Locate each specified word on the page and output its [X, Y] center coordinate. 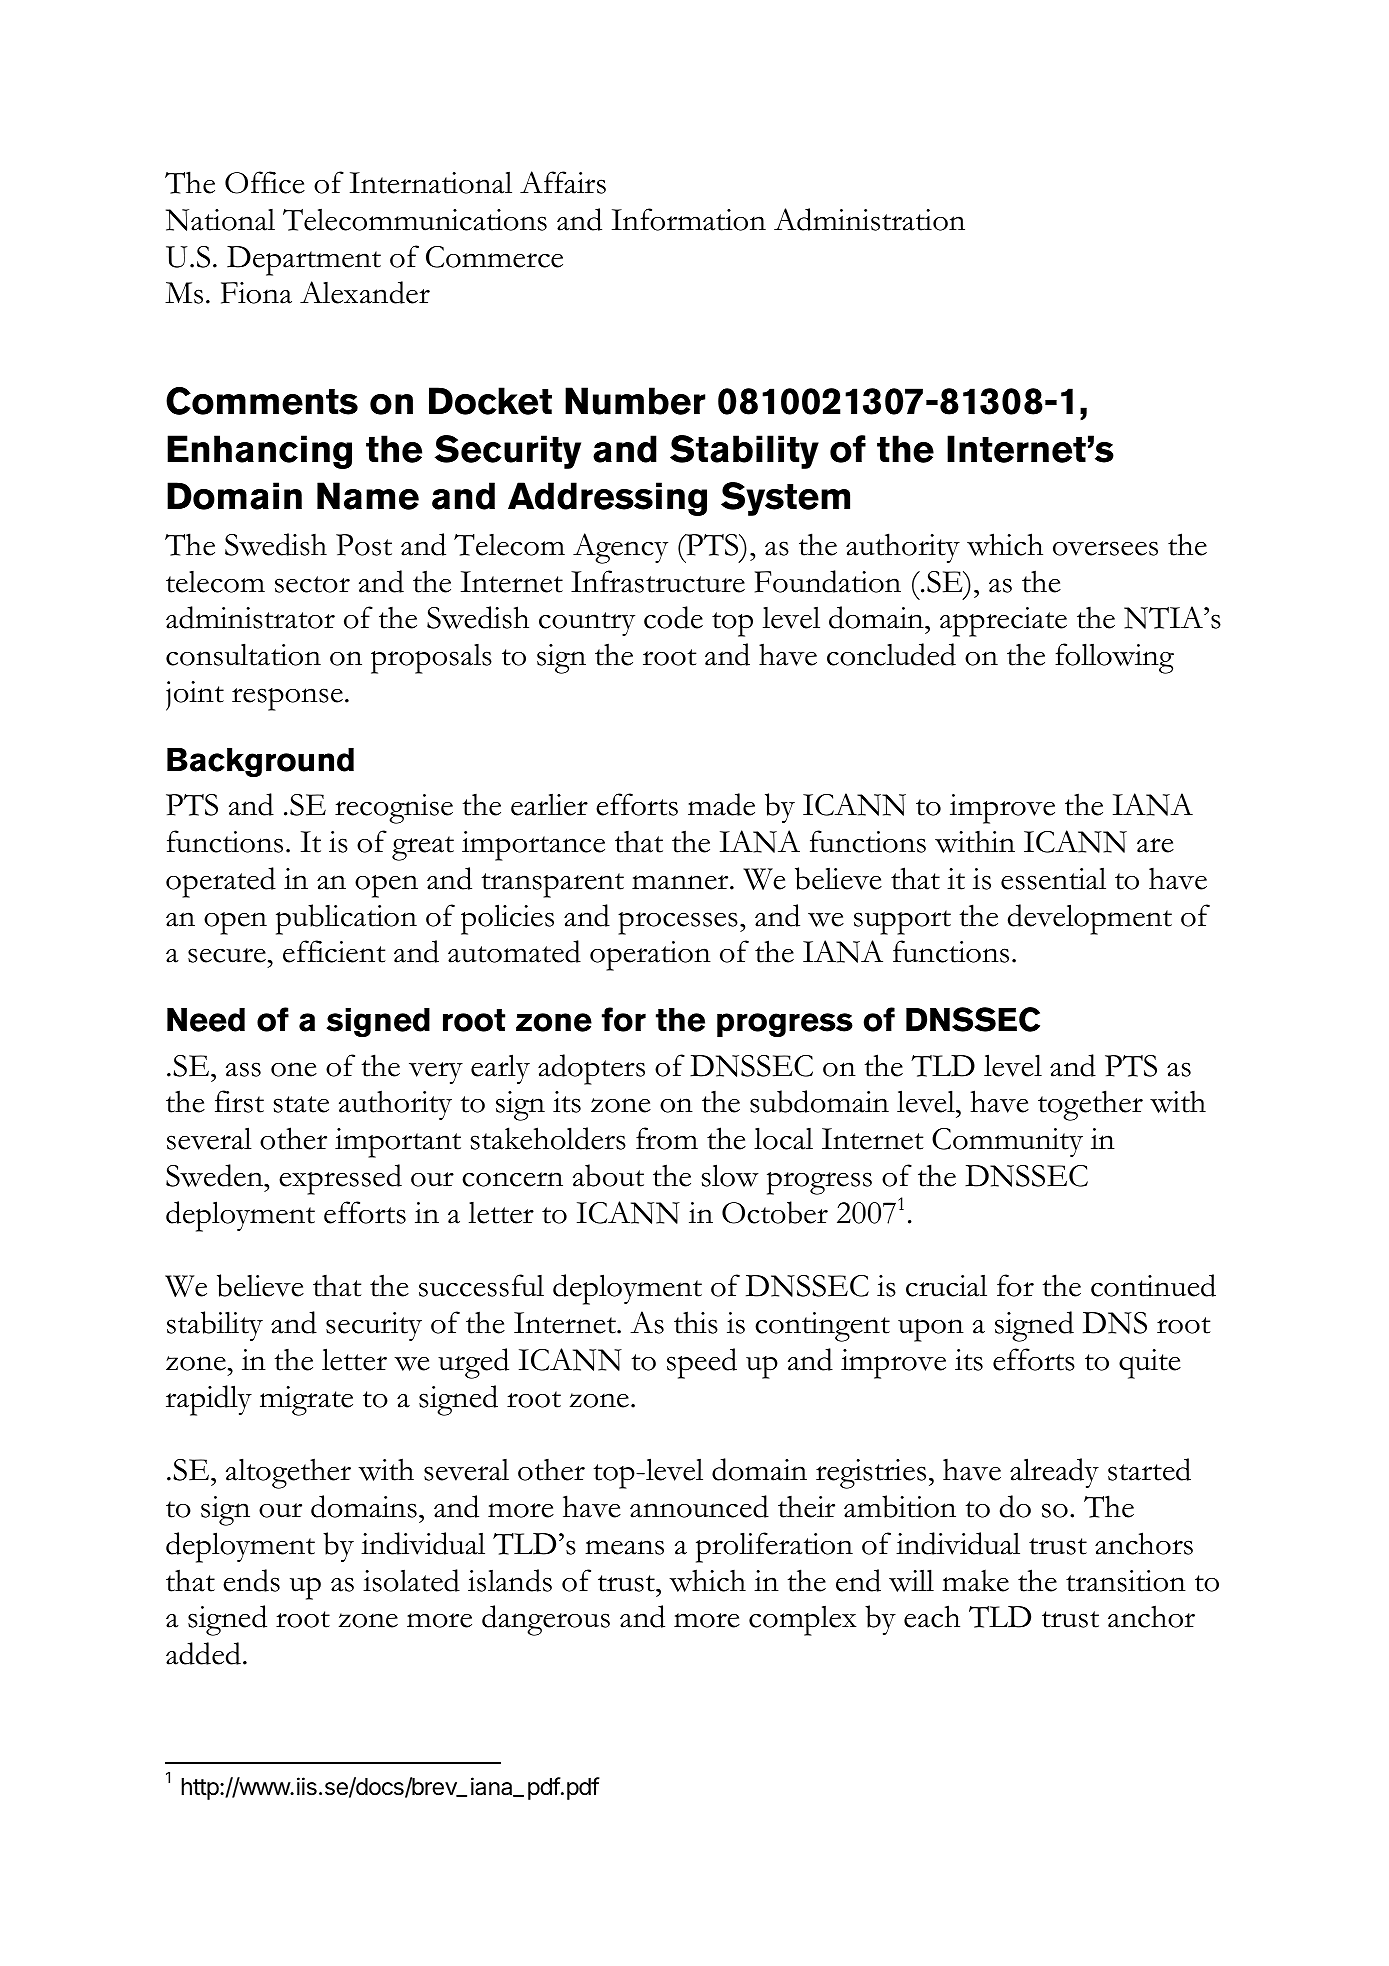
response [287, 699]
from [667, 1138]
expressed [340, 1179]
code [673, 617]
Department [304, 261]
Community [1007, 1142]
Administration [869, 219]
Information [689, 219]
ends [251, 1580]
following [1114, 658]
